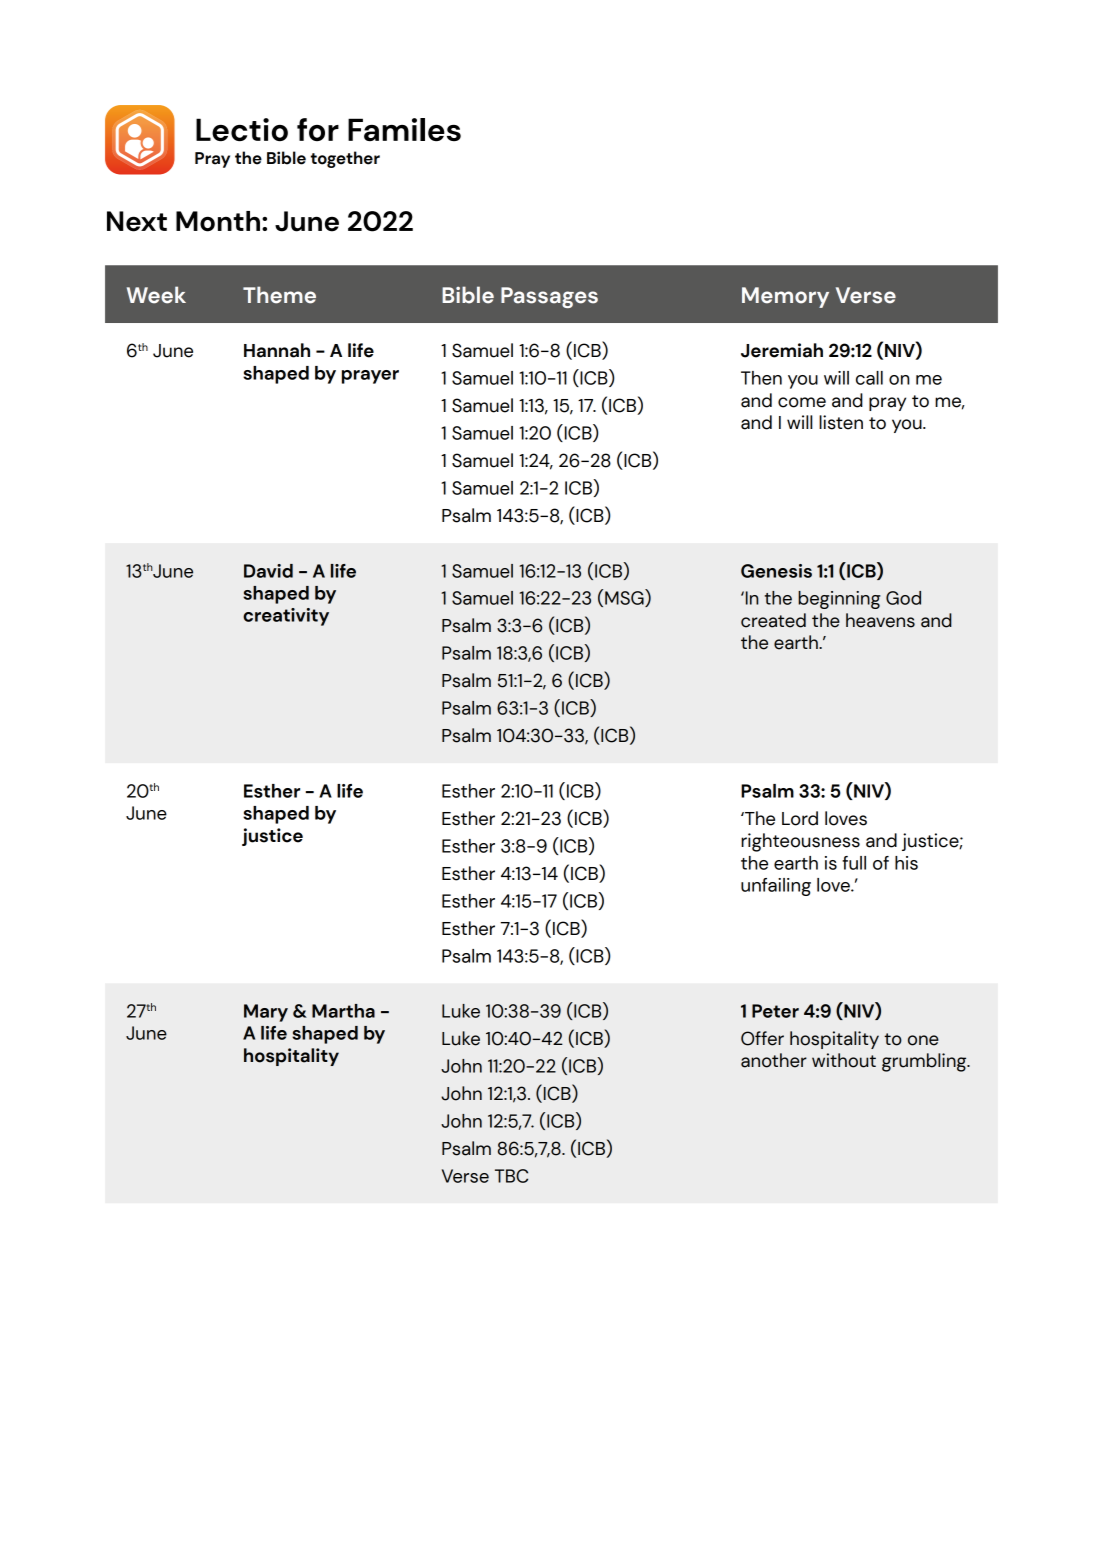 The width and height of the screenshot is (1103, 1560). Describe the element at coordinates (511, 1176) in the screenshot. I see `TBC` at that location.
